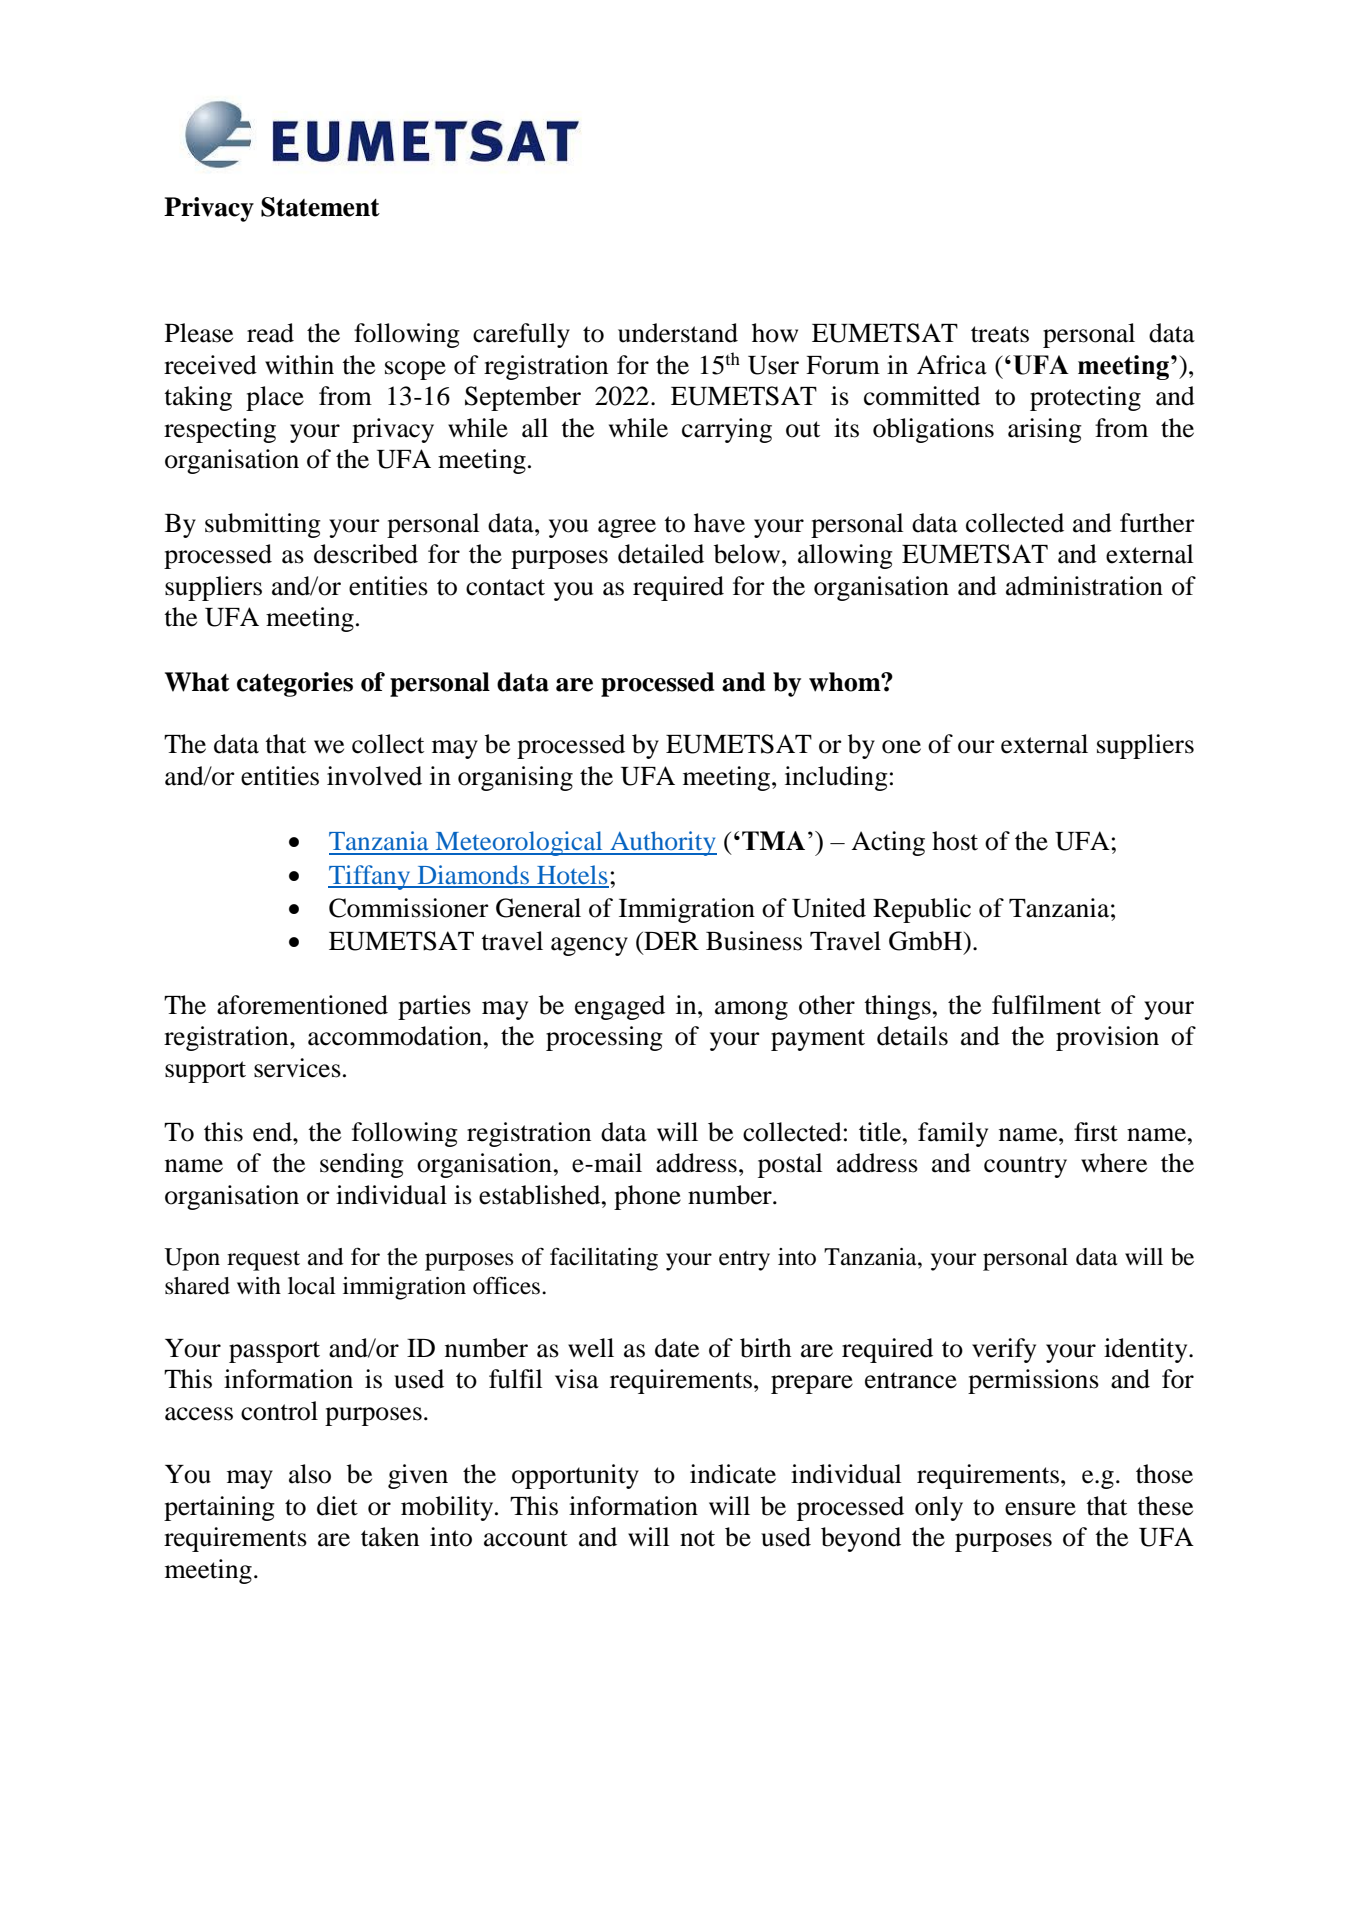 The image size is (1359, 1922). Describe the element at coordinates (604, 1038) in the screenshot. I see `processing` at that location.
